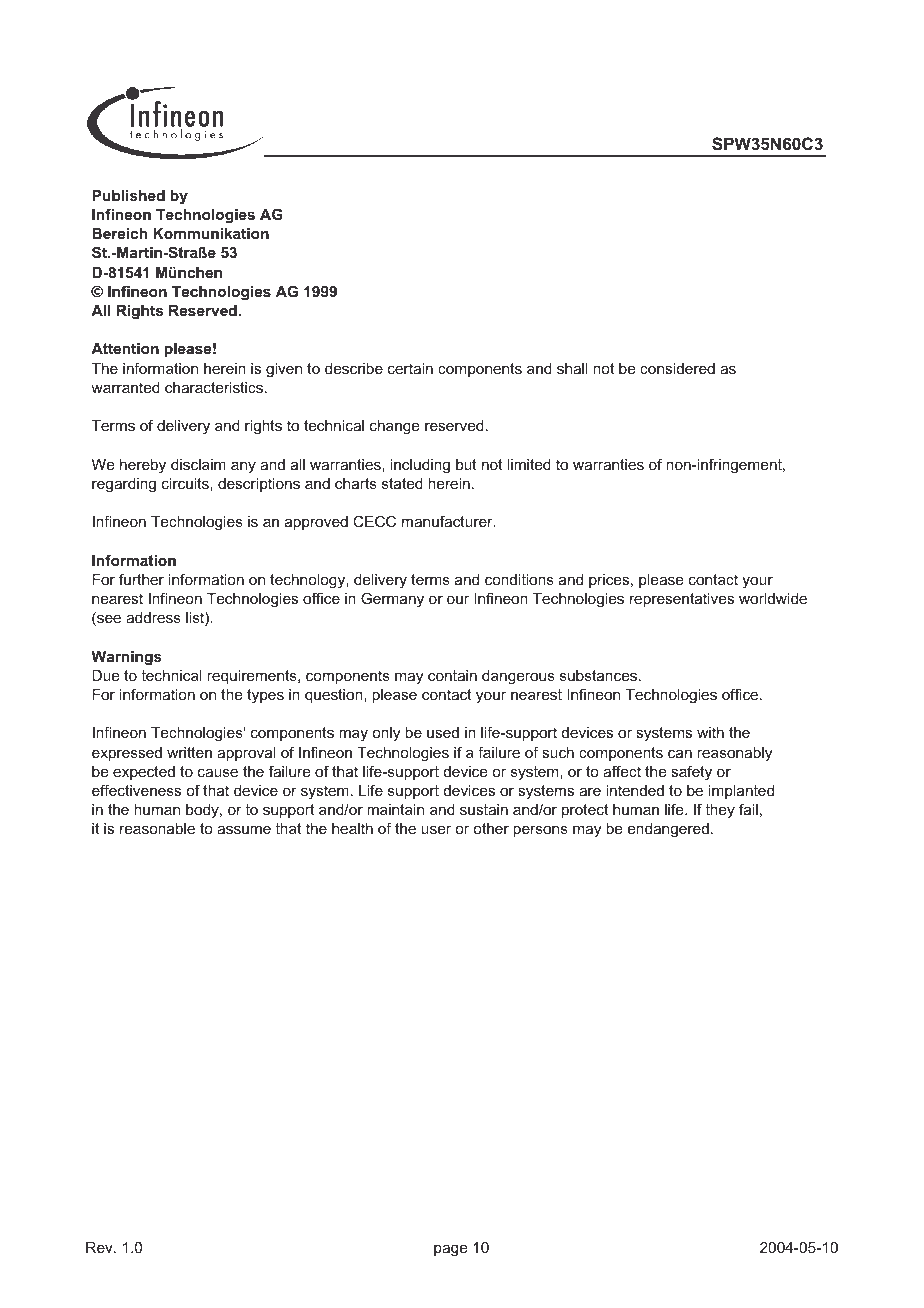 The height and width of the image is (1308, 924). I want to click on considered, so click(677, 368).
